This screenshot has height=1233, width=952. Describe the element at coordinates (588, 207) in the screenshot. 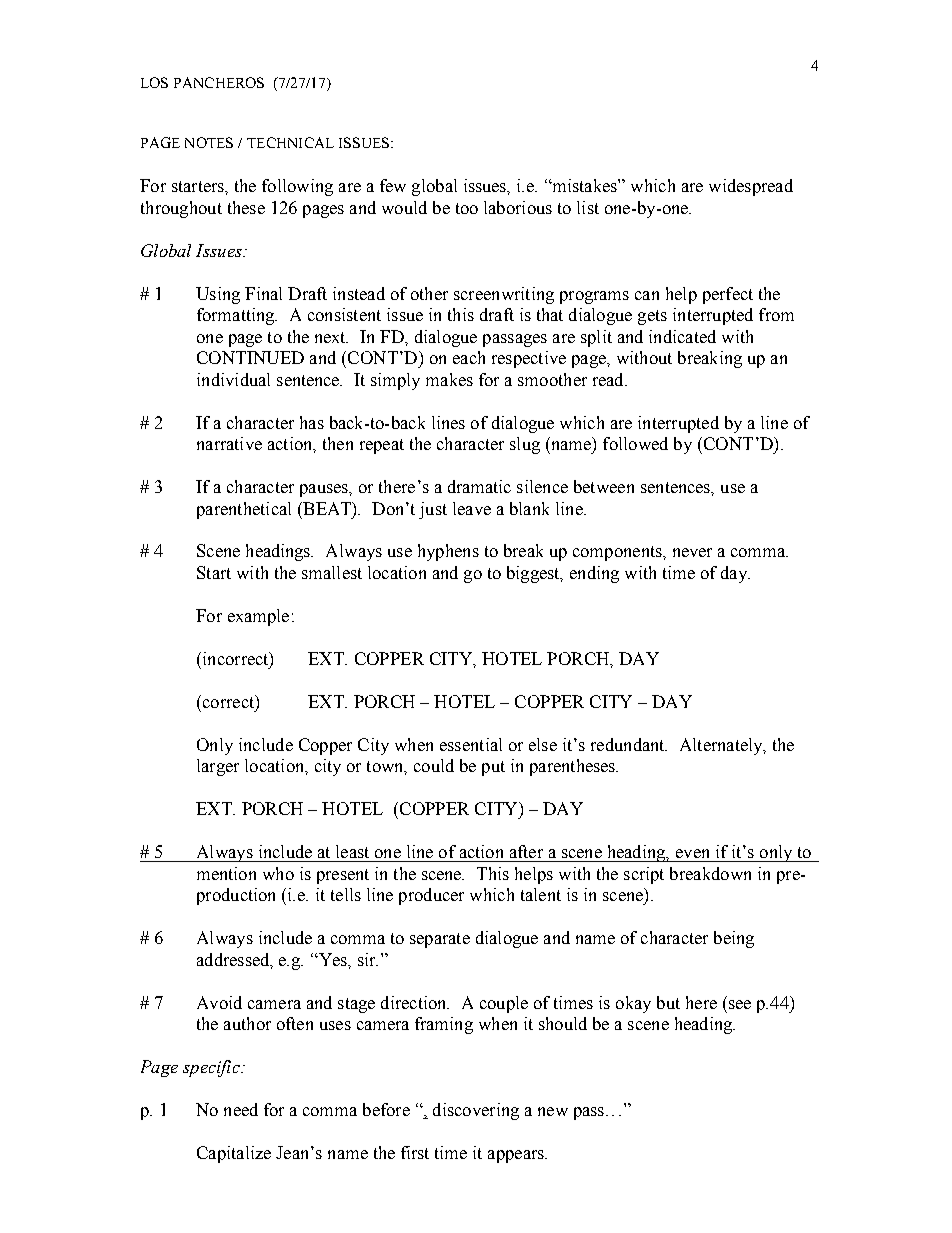

I see `list` at that location.
